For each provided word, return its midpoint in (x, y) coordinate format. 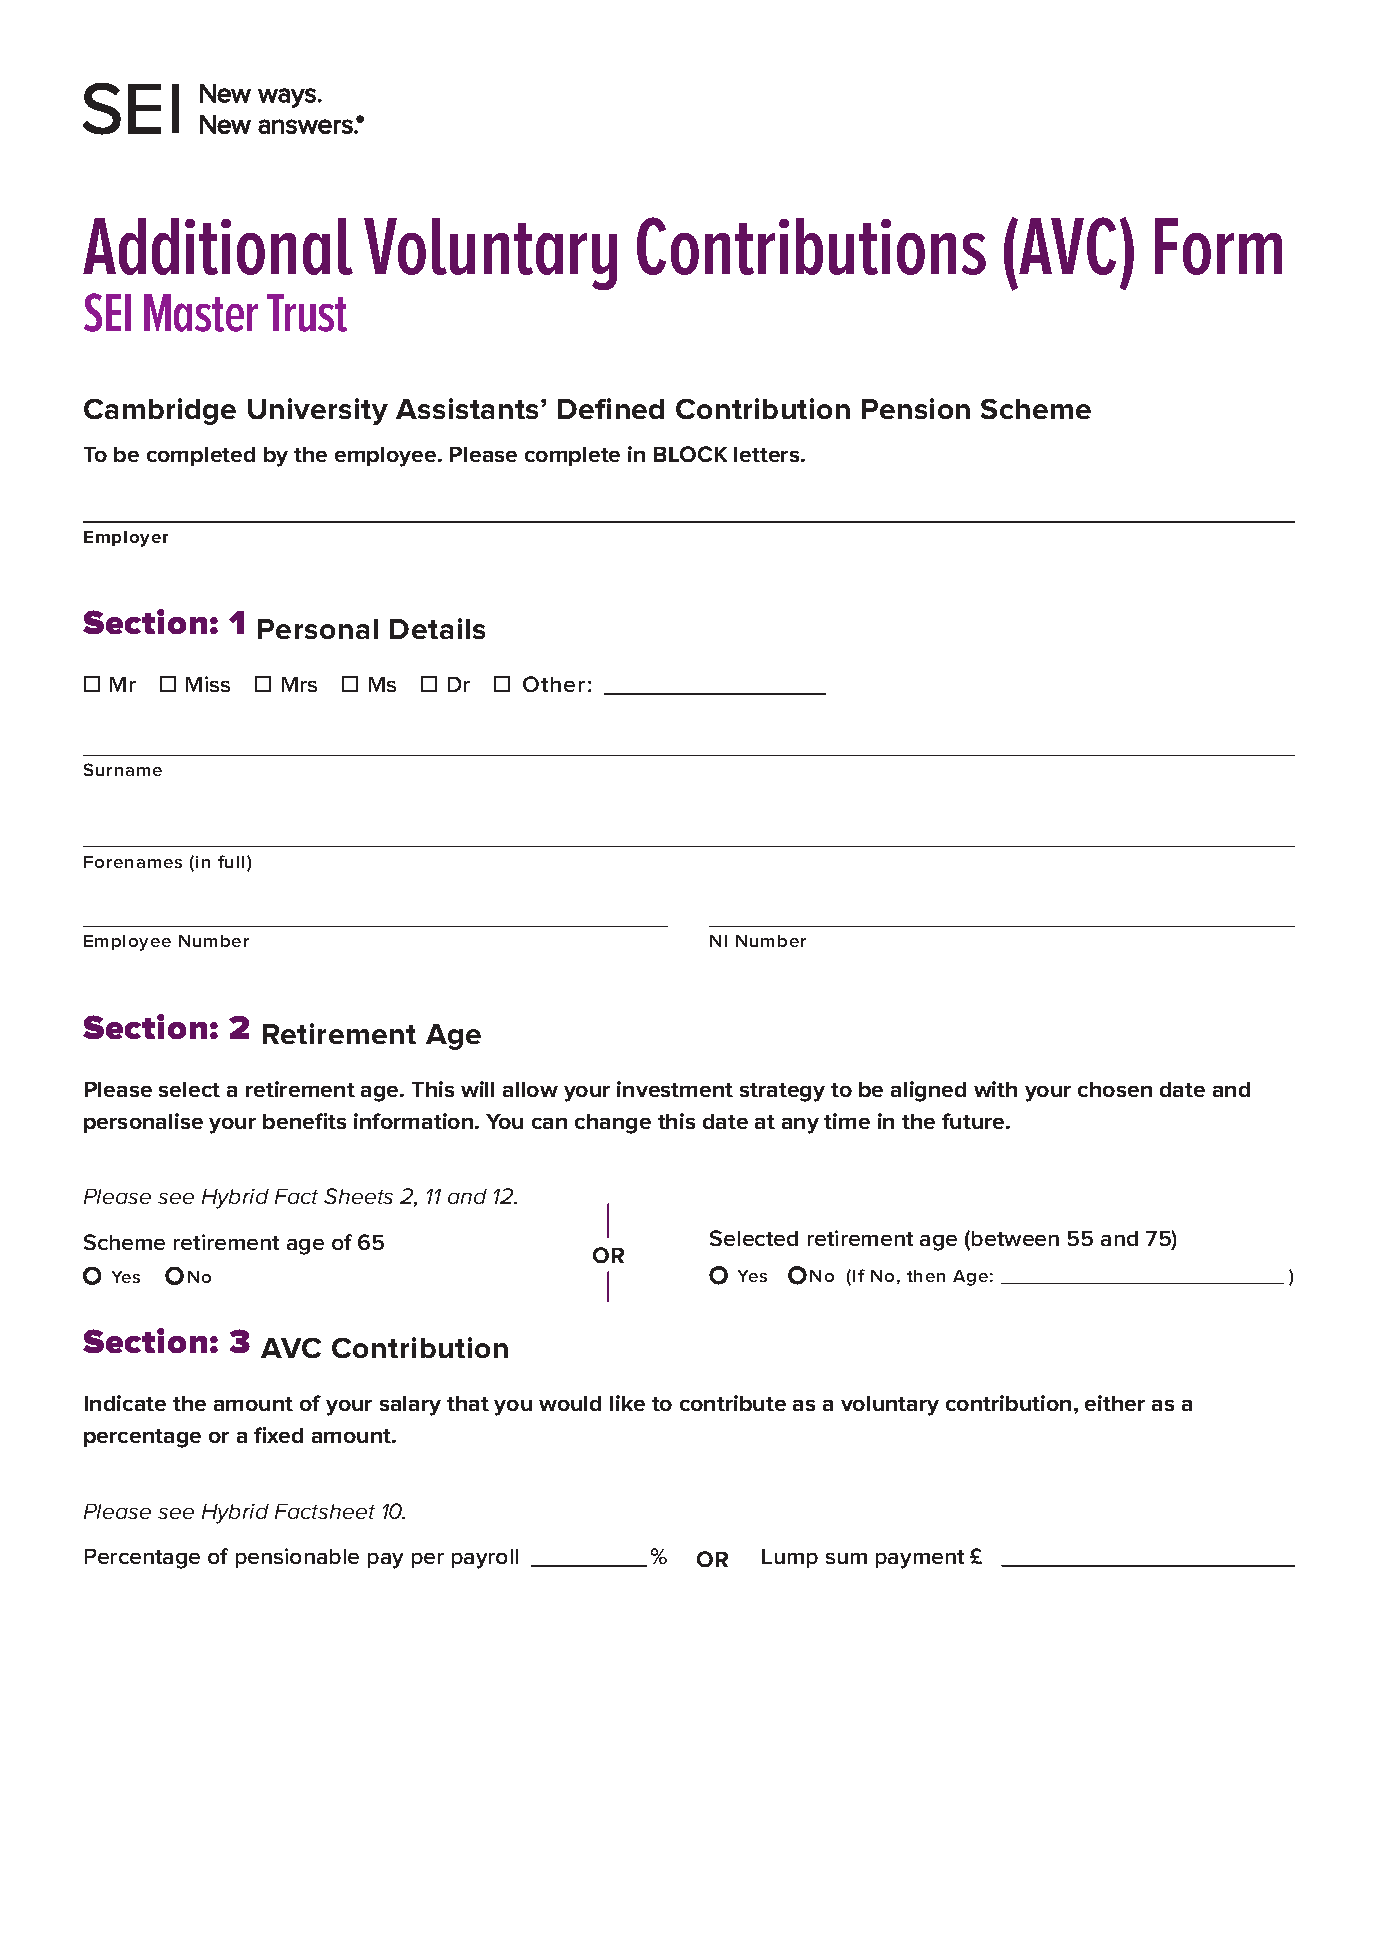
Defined (611, 408)
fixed (278, 1435)
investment (675, 1089)
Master (201, 313)
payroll (485, 1559)
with (995, 1089)
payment (920, 1559)
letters (768, 454)
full (231, 861)
